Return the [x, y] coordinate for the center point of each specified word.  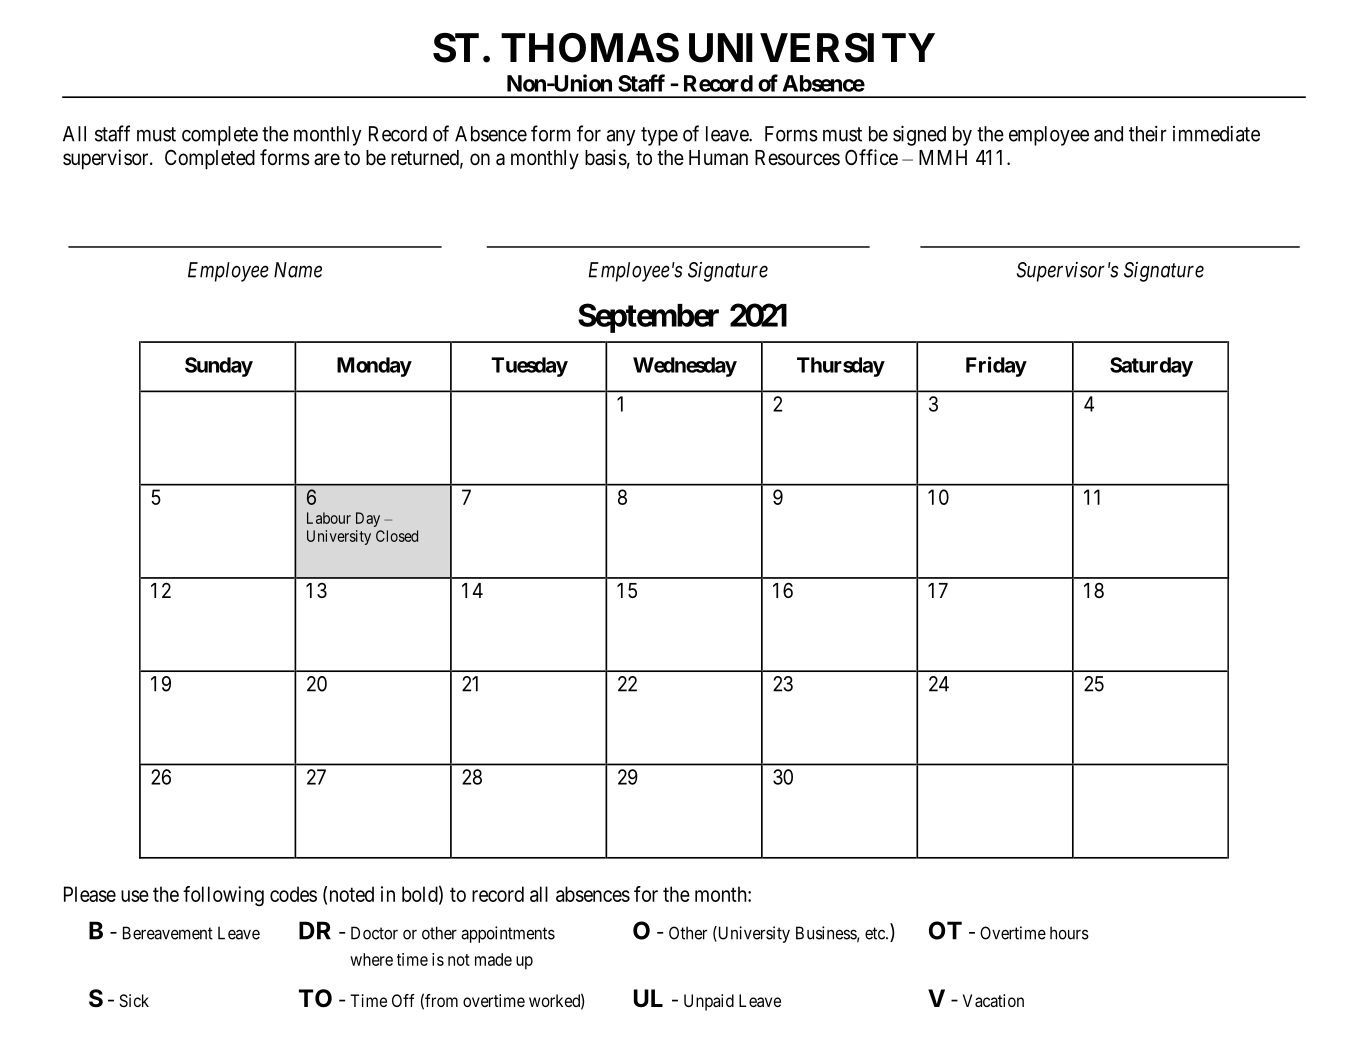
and [1108, 134]
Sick [134, 1000]
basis [606, 157]
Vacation [993, 1000]
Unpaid [709, 1002]
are [327, 159]
